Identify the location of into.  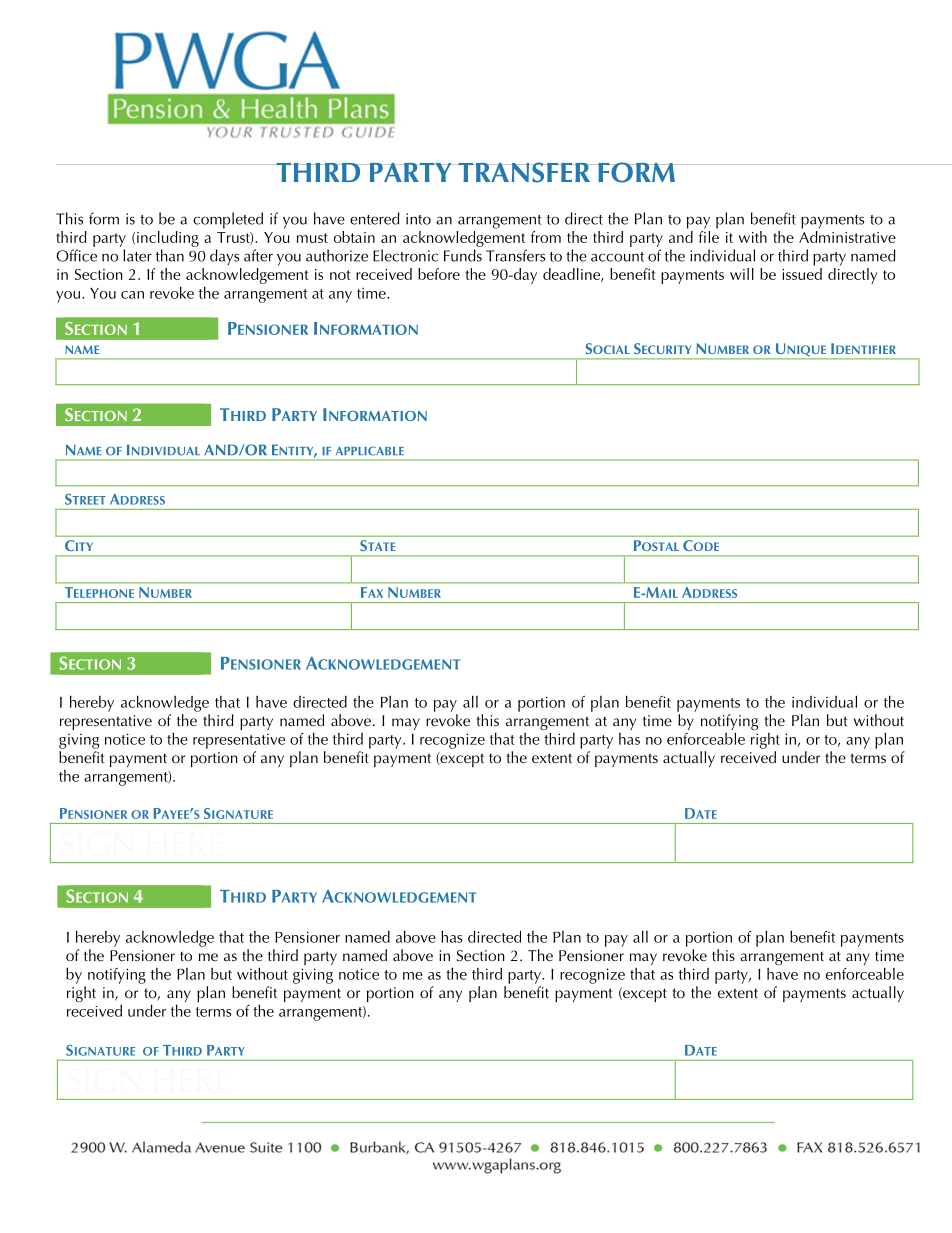
(418, 219).
